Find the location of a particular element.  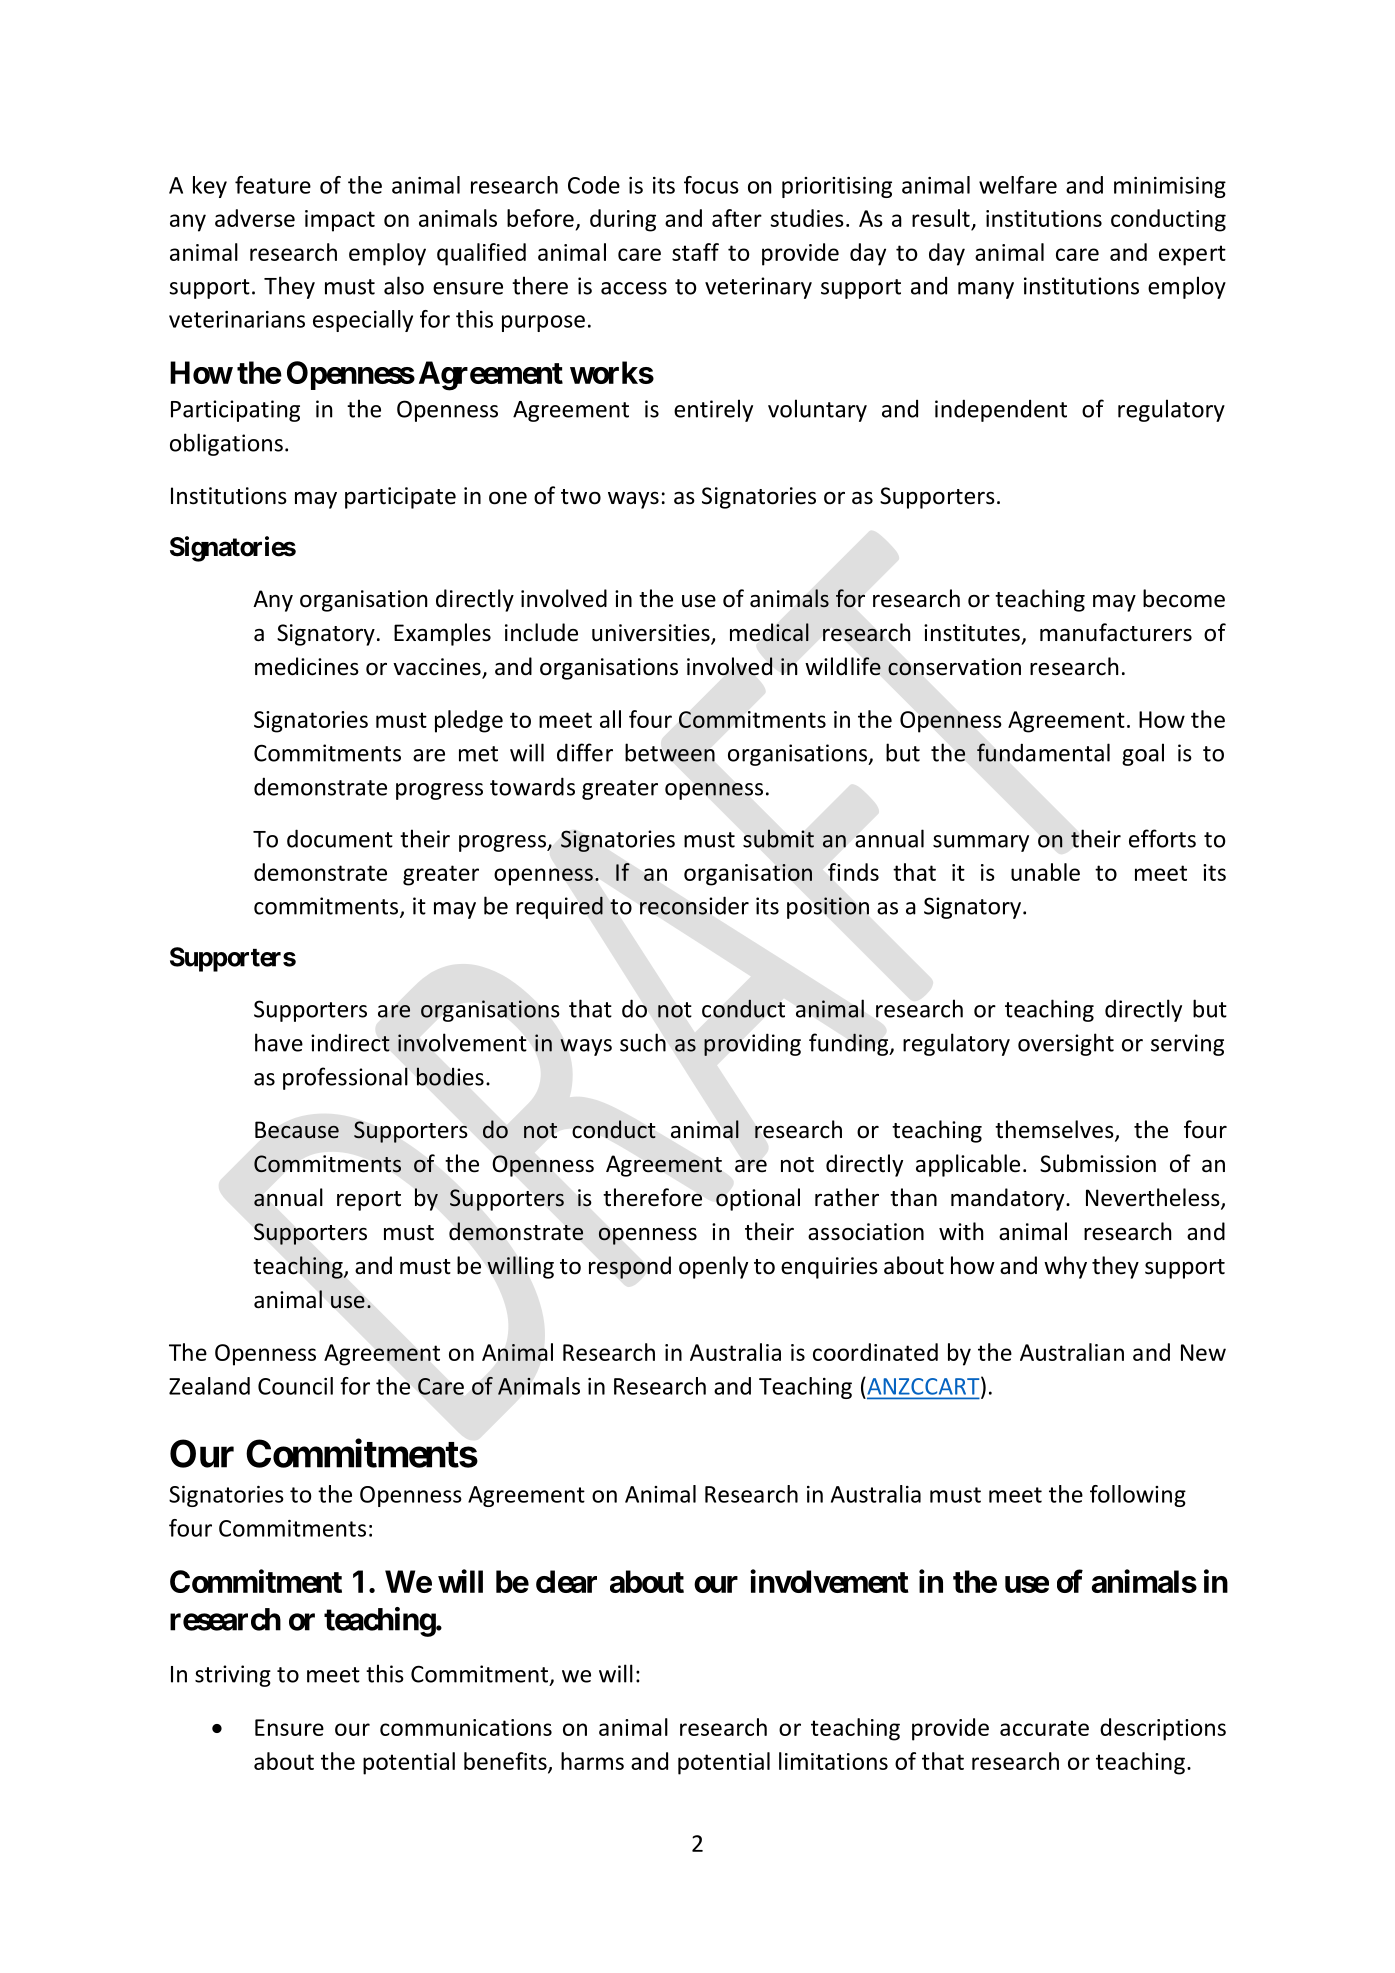

universities is located at coordinates (652, 634).
